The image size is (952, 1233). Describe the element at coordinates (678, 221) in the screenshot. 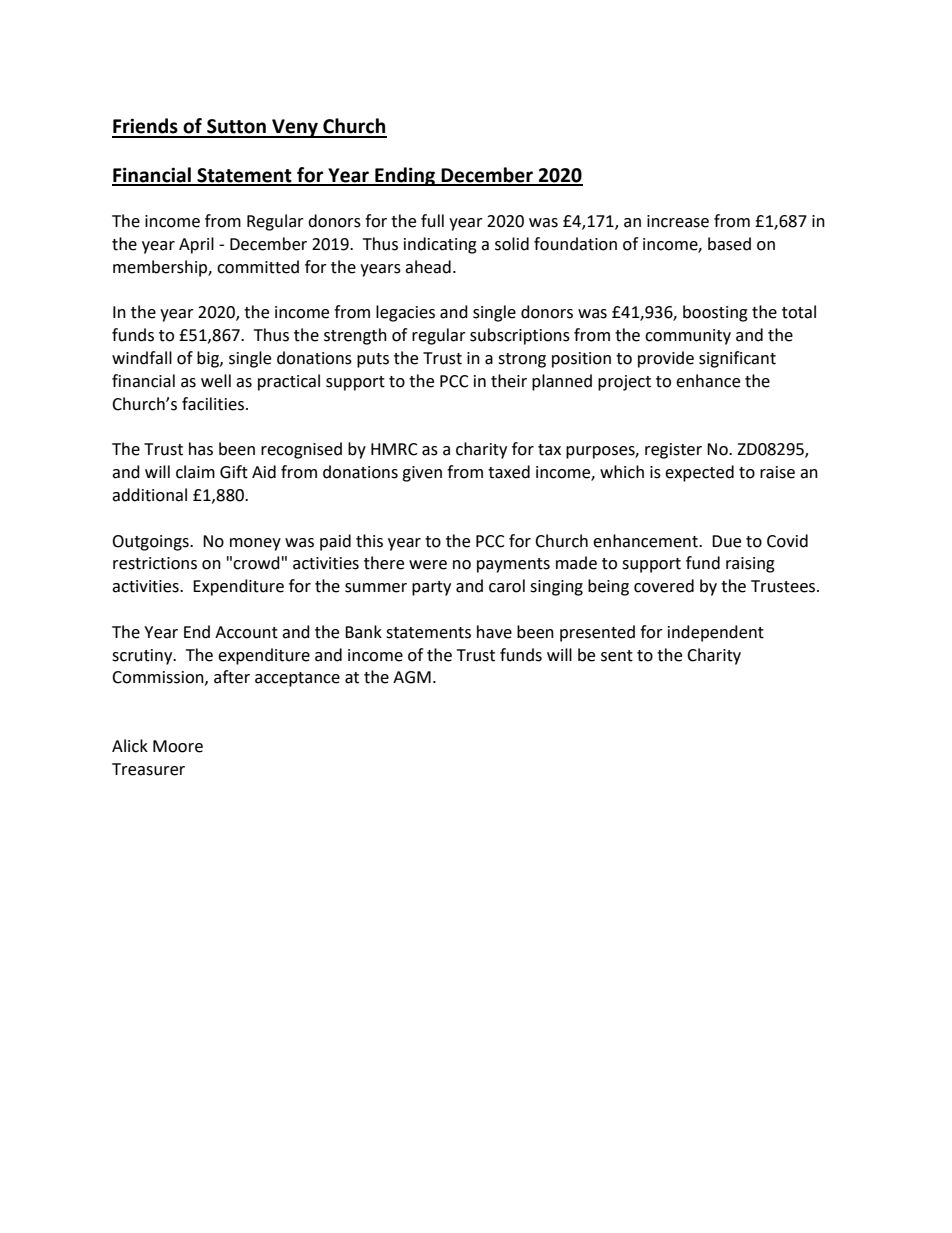

I see `increase` at that location.
